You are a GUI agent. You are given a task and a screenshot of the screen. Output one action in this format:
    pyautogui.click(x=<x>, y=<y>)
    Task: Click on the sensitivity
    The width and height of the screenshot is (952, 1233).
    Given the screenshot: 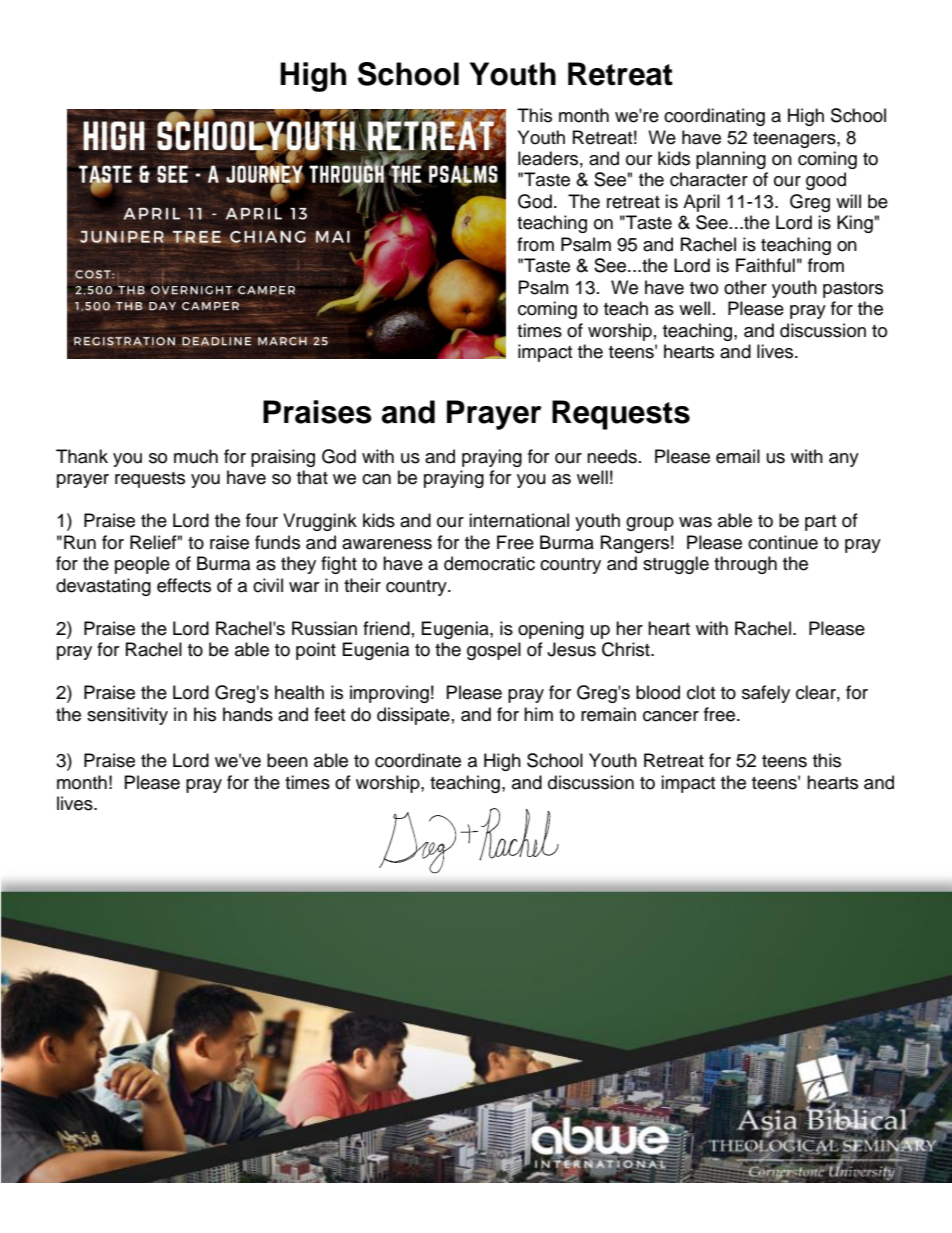 What is the action you would take?
    pyautogui.click(x=127, y=716)
